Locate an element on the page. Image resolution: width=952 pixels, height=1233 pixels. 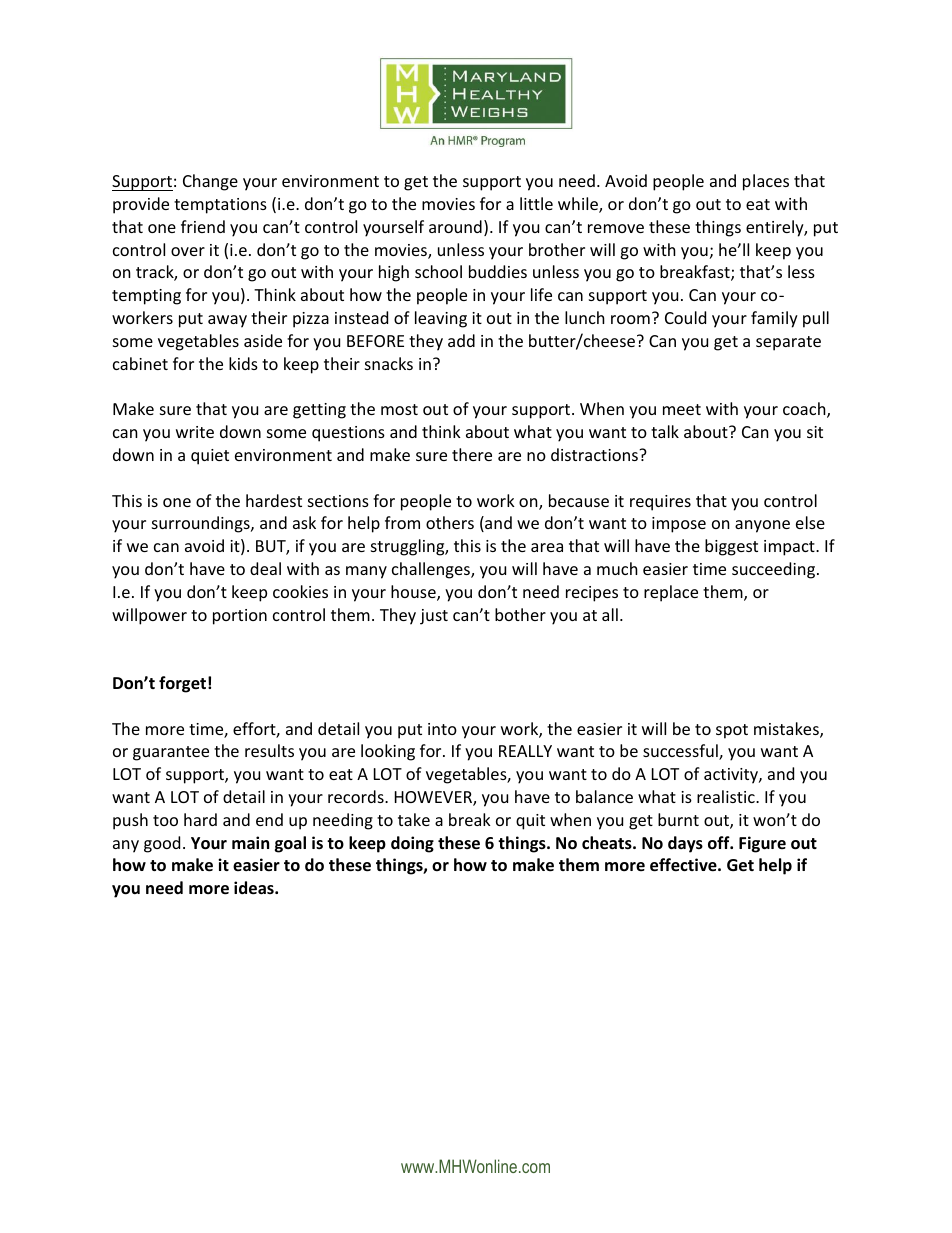
temptations is located at coordinates (220, 206).
